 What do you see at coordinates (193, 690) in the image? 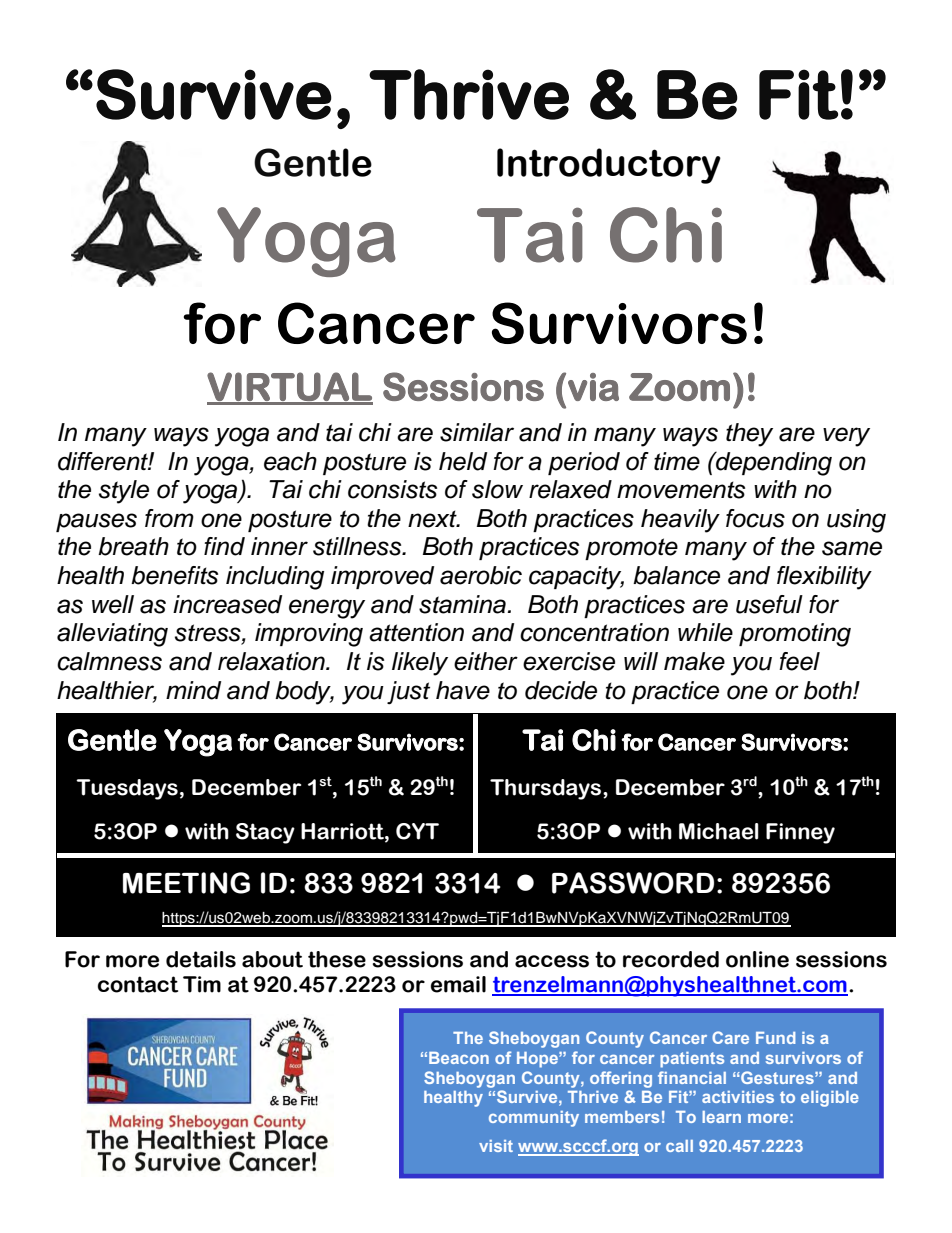
I see `mind` at bounding box center [193, 690].
